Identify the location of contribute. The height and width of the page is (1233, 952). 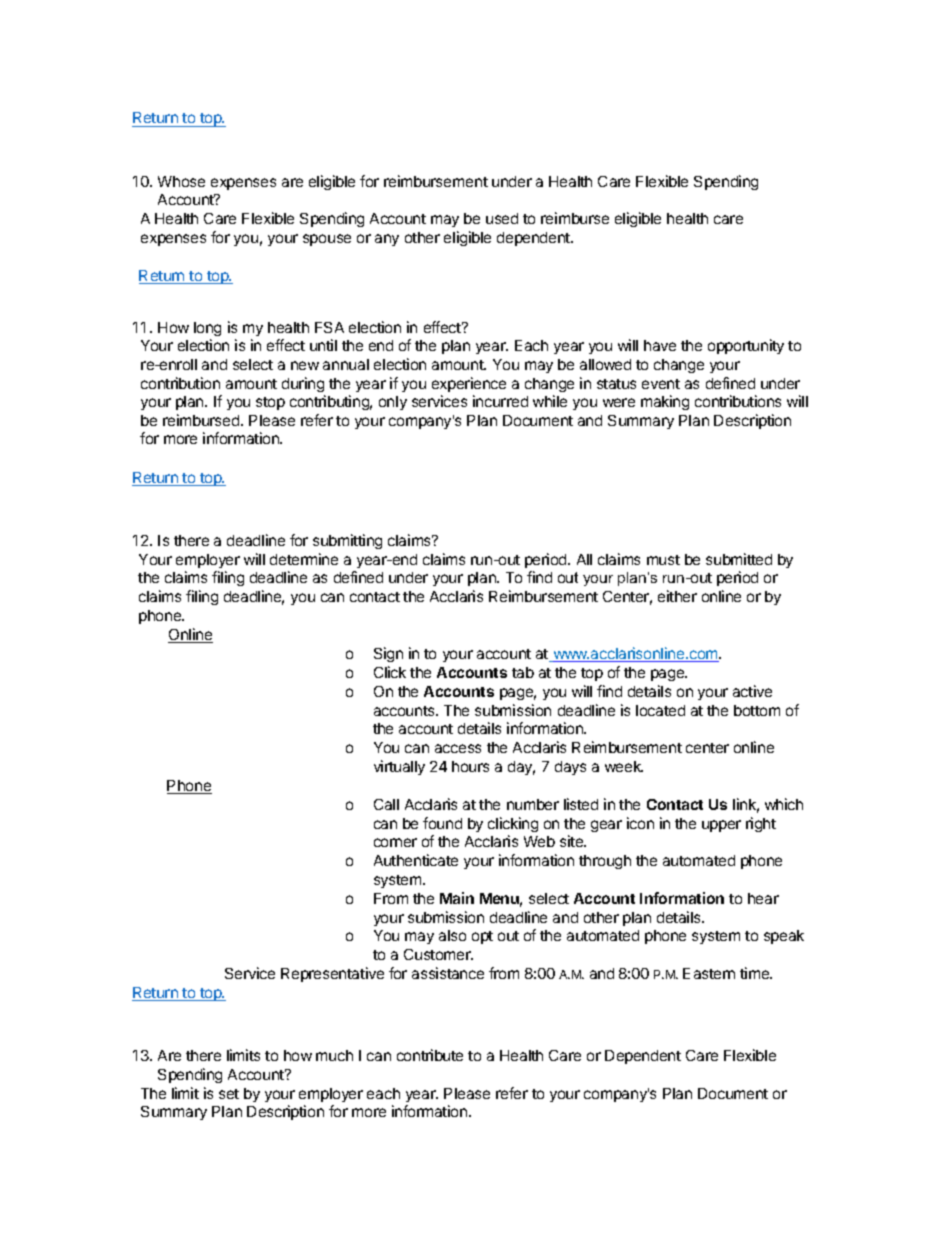
(430, 1055).
